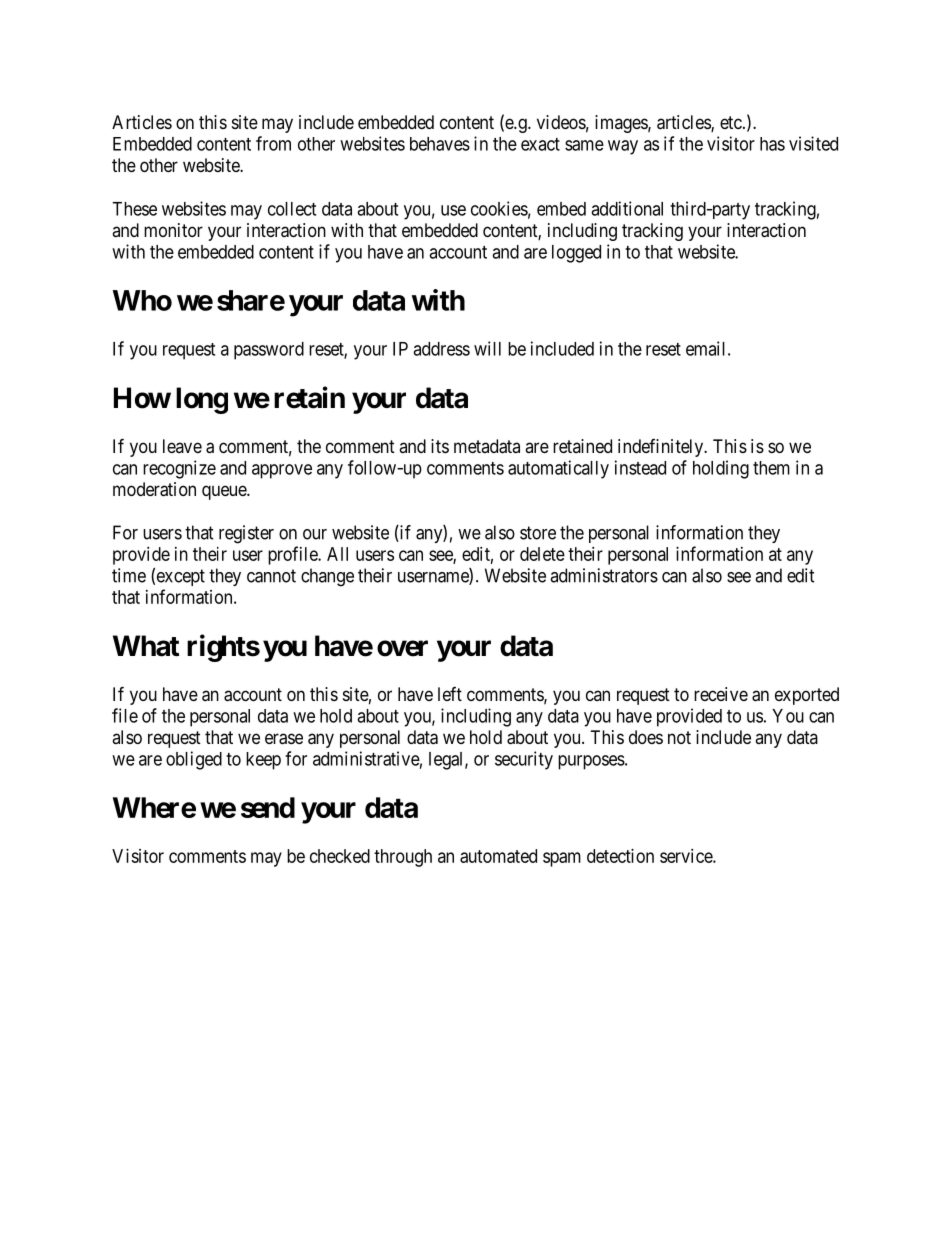  I want to click on etc, so click(731, 122).
